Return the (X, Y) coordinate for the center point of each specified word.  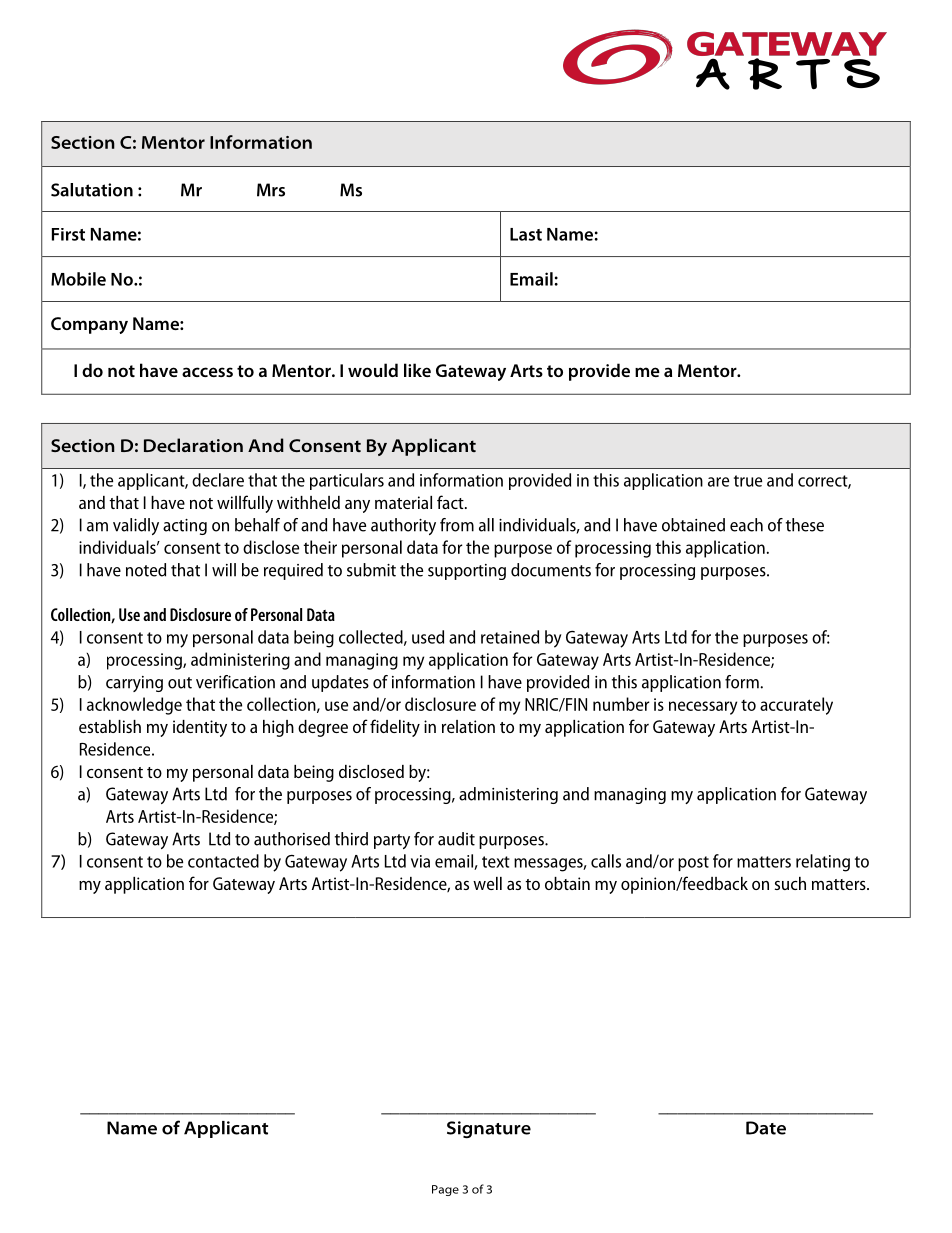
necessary (703, 708)
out (180, 683)
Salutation (92, 190)
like (417, 370)
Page (445, 1190)
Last (526, 234)
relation (468, 726)
